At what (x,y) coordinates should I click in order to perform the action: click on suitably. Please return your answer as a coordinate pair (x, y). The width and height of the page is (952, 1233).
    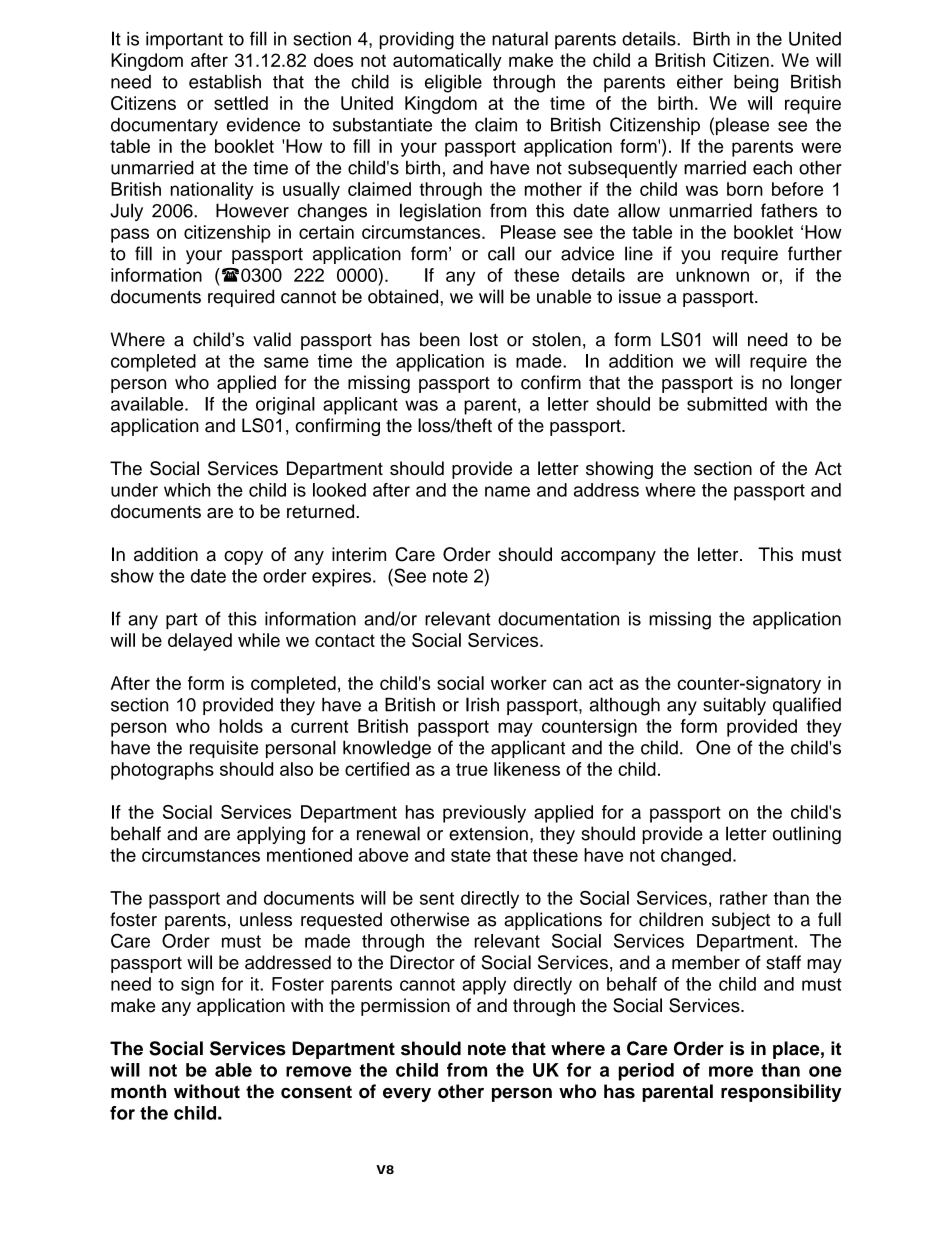
    Looking at the image, I should click on (734, 706).
